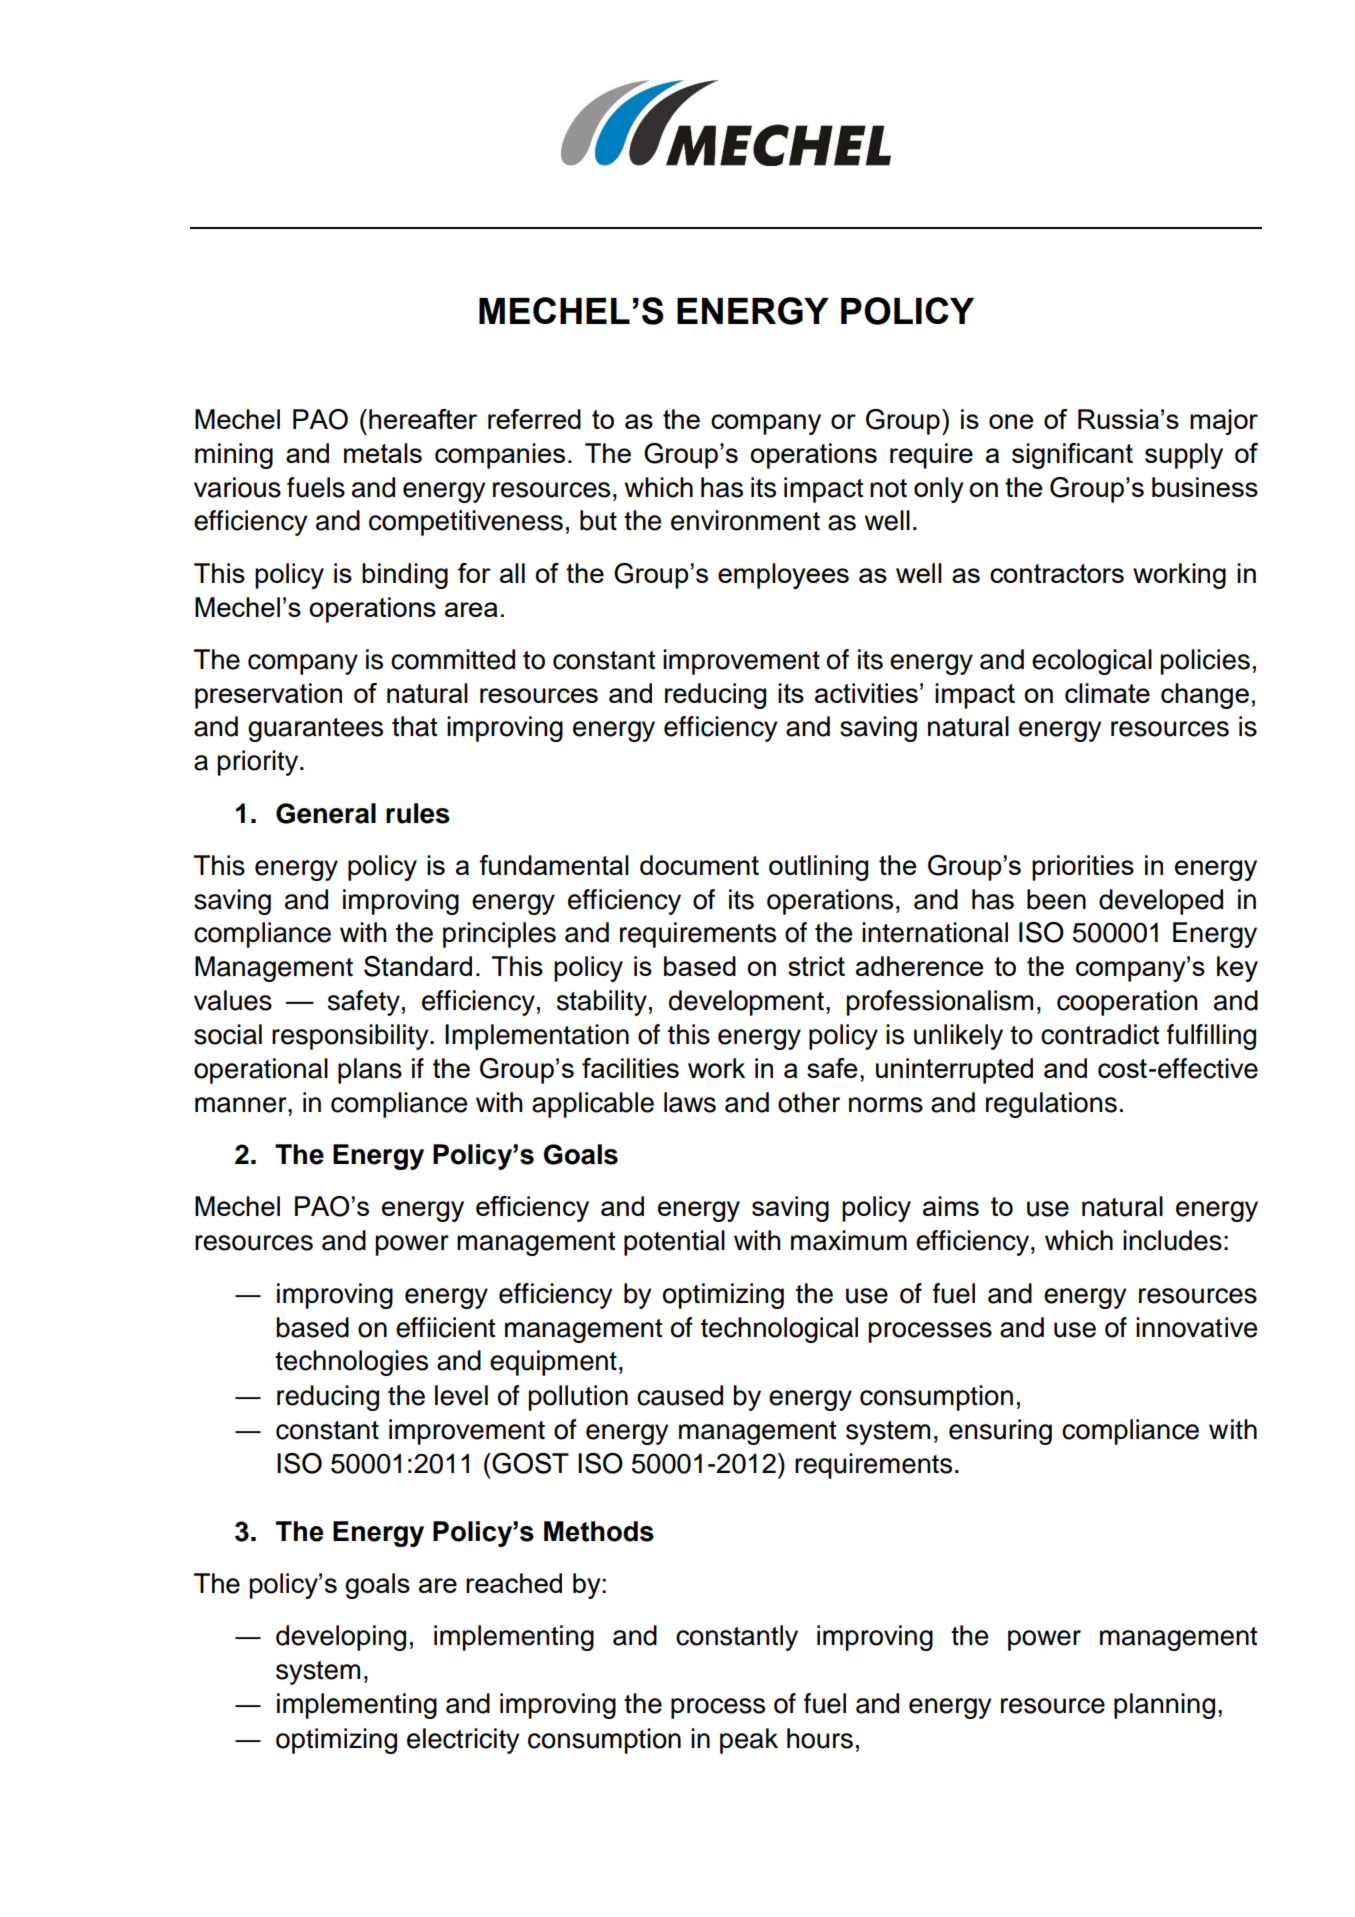 The height and width of the page is (1917, 1355). Describe the element at coordinates (370, 1071) in the page. I see `plans` at that location.
